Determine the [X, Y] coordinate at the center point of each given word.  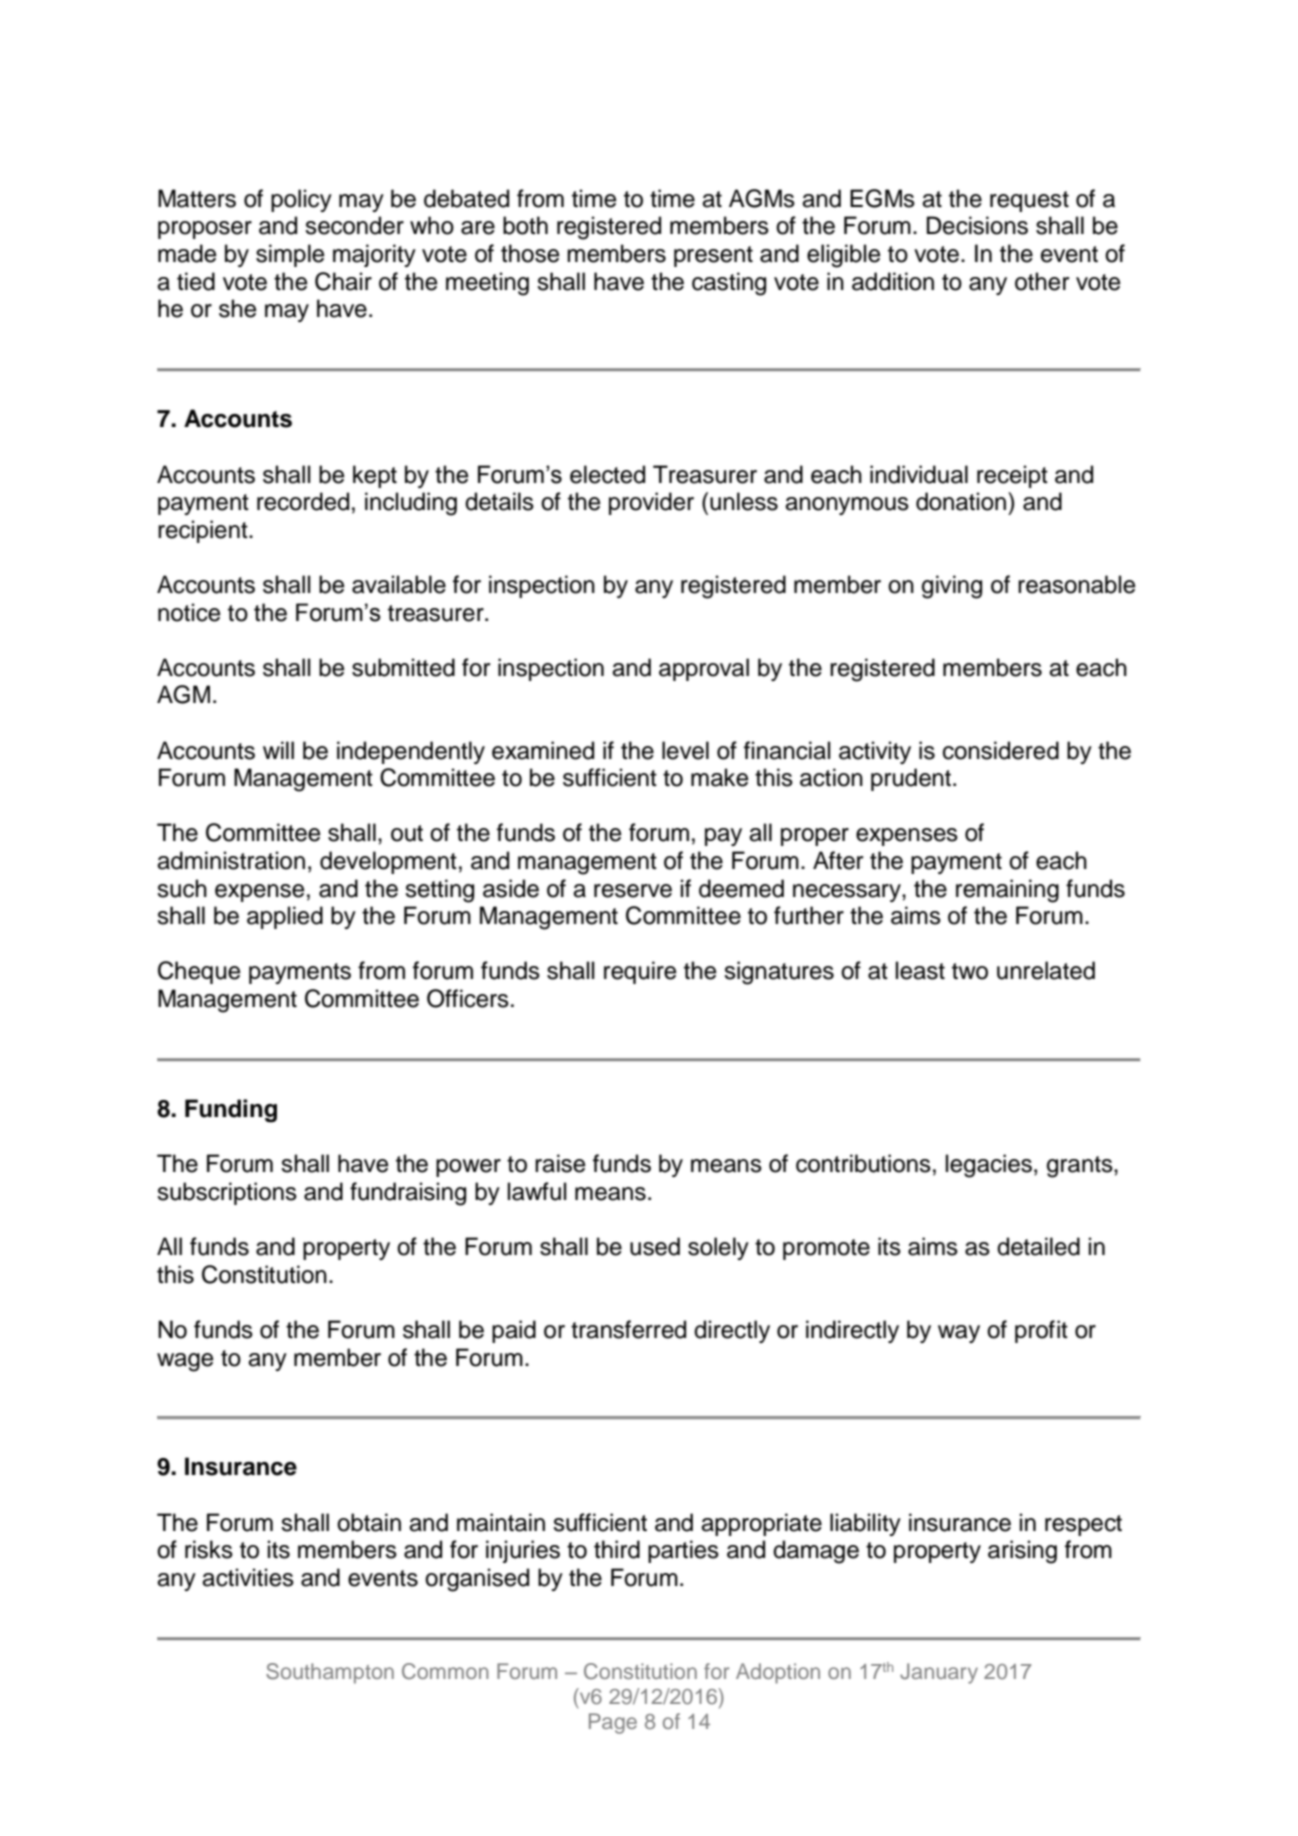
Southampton [330, 1673]
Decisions [977, 225]
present [713, 256]
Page [613, 1723]
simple [290, 255]
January [939, 1673]
